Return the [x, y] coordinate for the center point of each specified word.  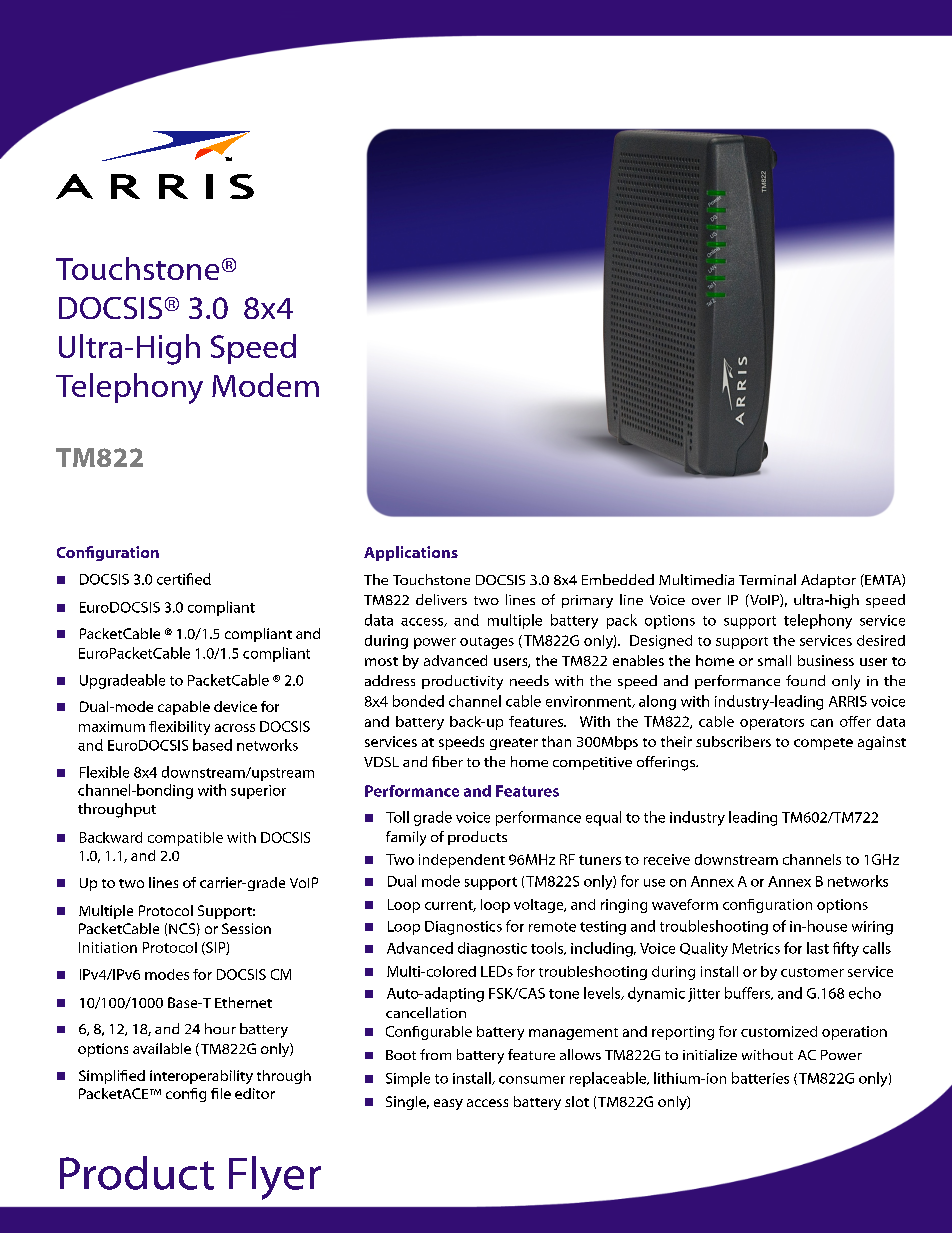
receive [667, 859]
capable [184, 708]
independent [462, 861]
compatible [185, 839]
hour [220, 1028]
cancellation [426, 1012]
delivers [441, 599]
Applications [411, 553]
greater [514, 744]
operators [772, 724]
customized [779, 1031]
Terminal [767, 579]
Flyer [275, 1178]
